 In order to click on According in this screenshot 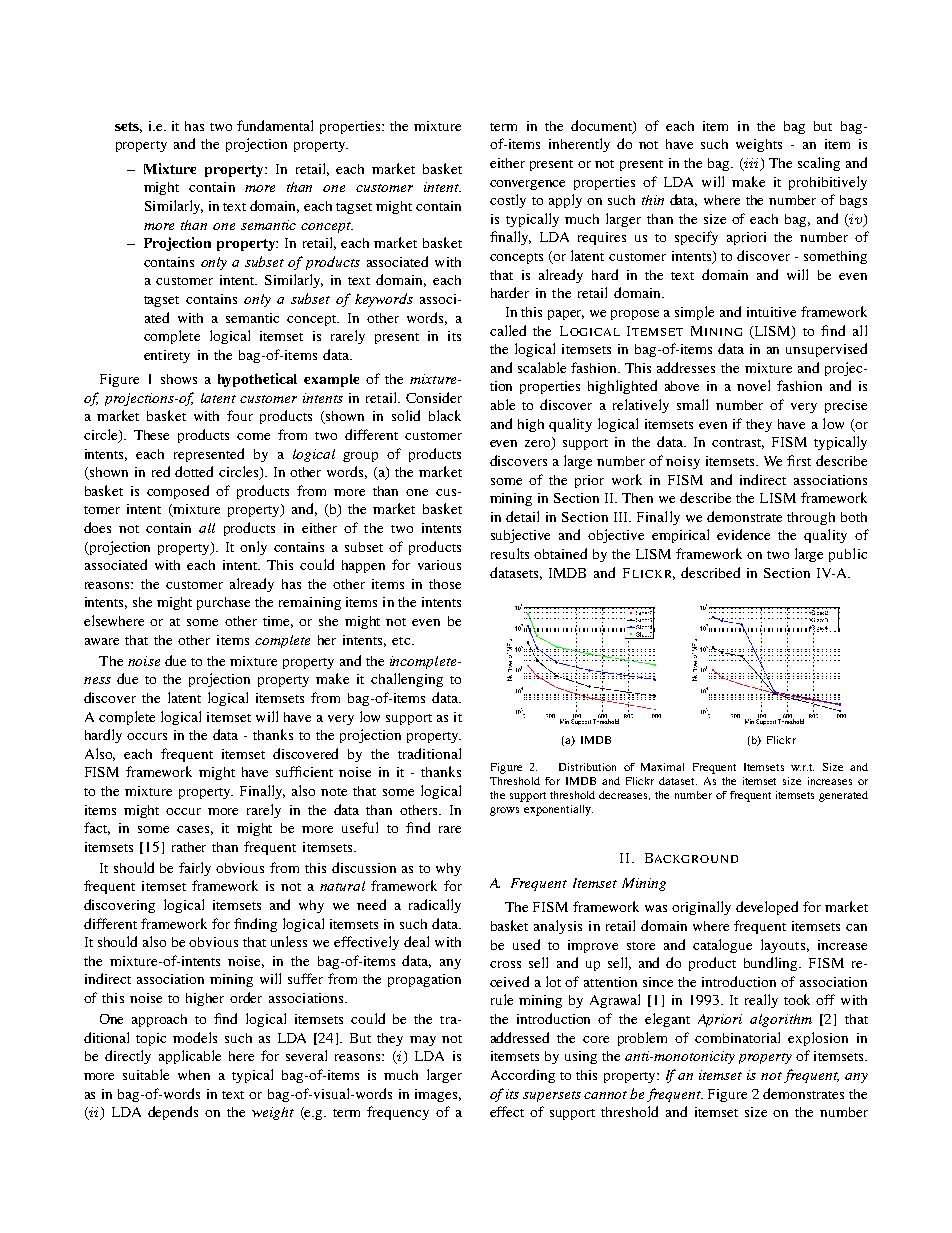, I will do `click(523, 1076)`.
